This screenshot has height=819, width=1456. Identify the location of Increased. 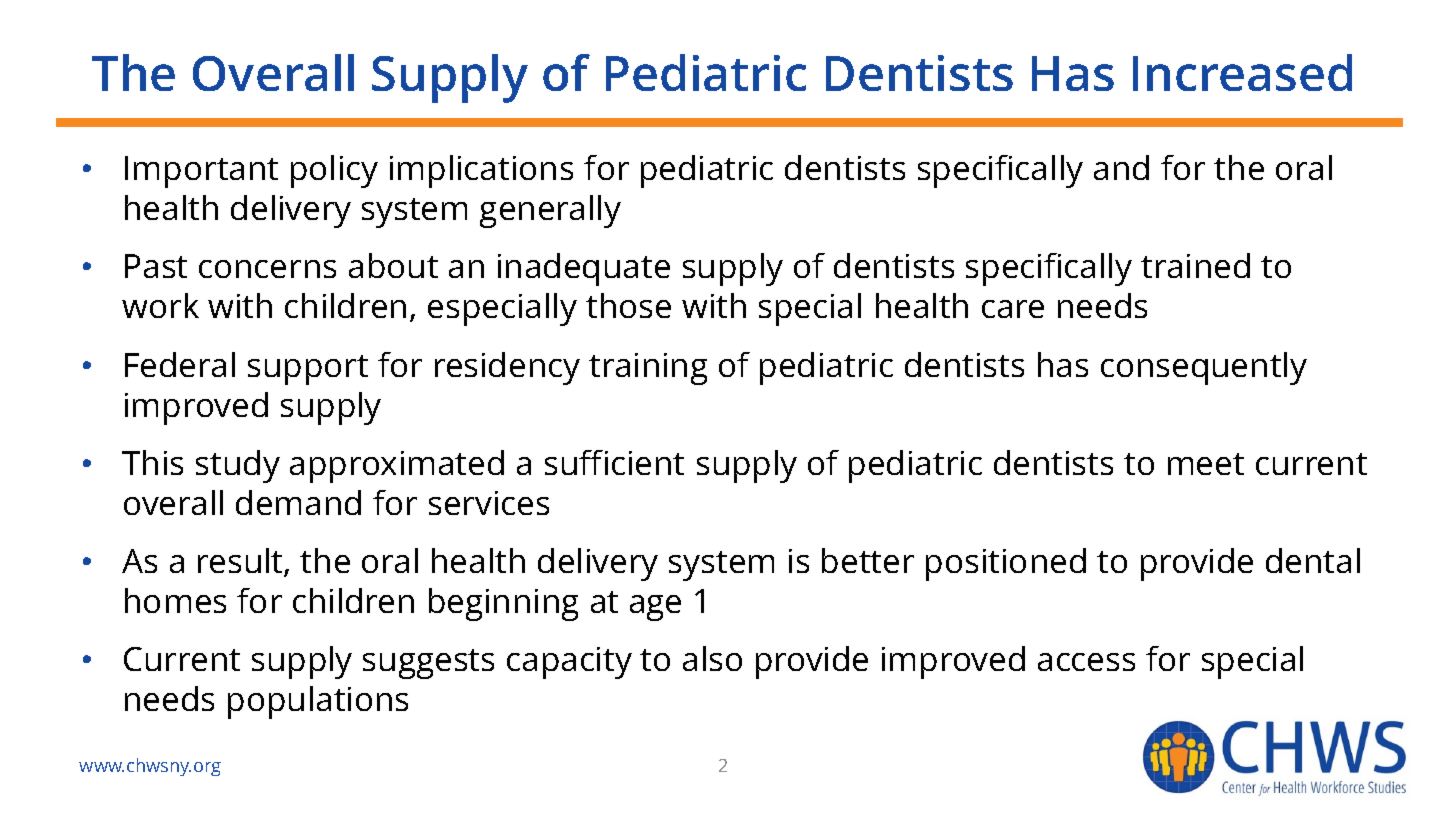
(1242, 72).
